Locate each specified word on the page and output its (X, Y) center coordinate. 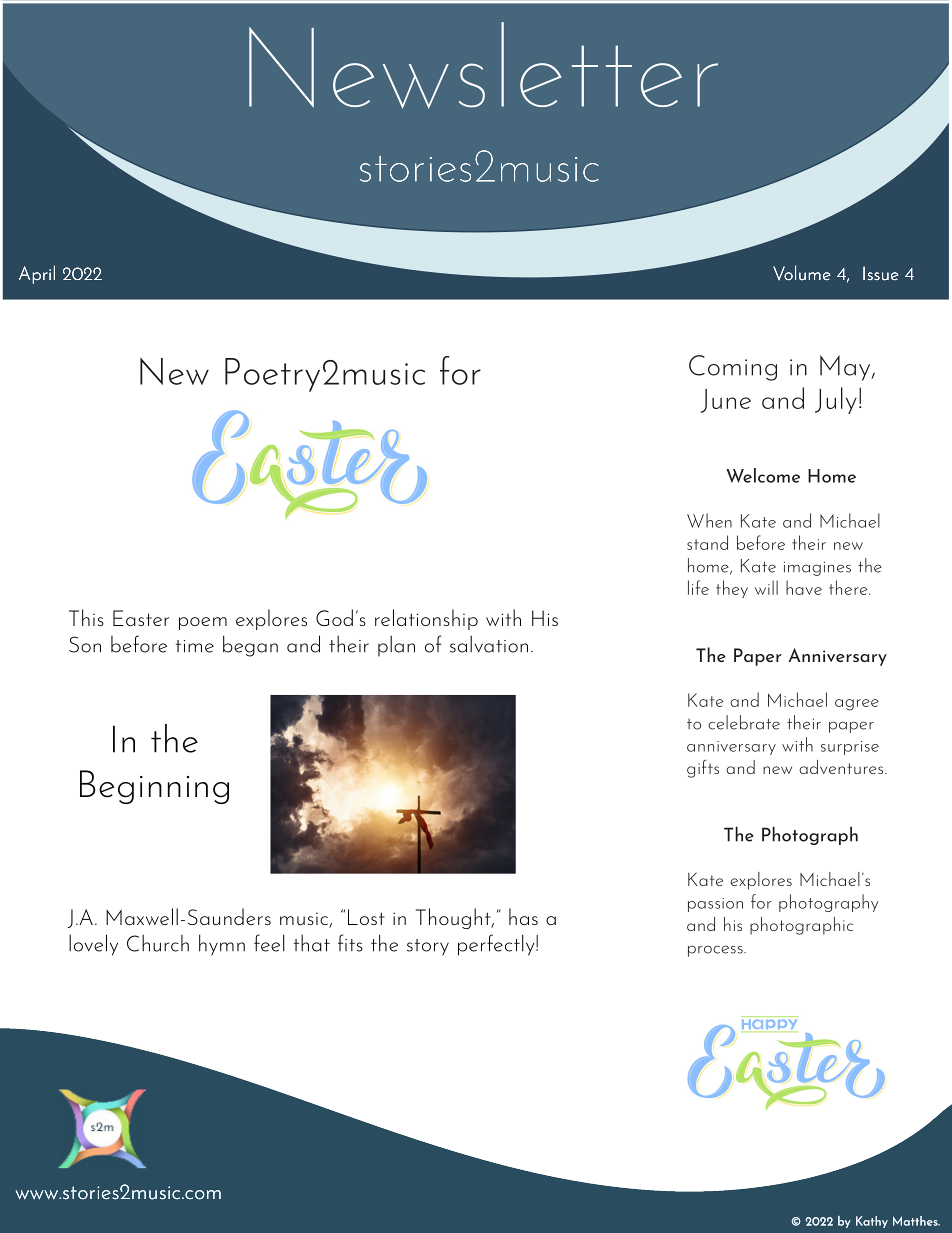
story (428, 947)
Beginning (154, 787)
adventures (842, 767)
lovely (93, 945)
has (523, 916)
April (37, 274)
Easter (141, 618)
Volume (801, 273)
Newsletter (483, 65)
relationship (426, 619)
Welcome (763, 475)
